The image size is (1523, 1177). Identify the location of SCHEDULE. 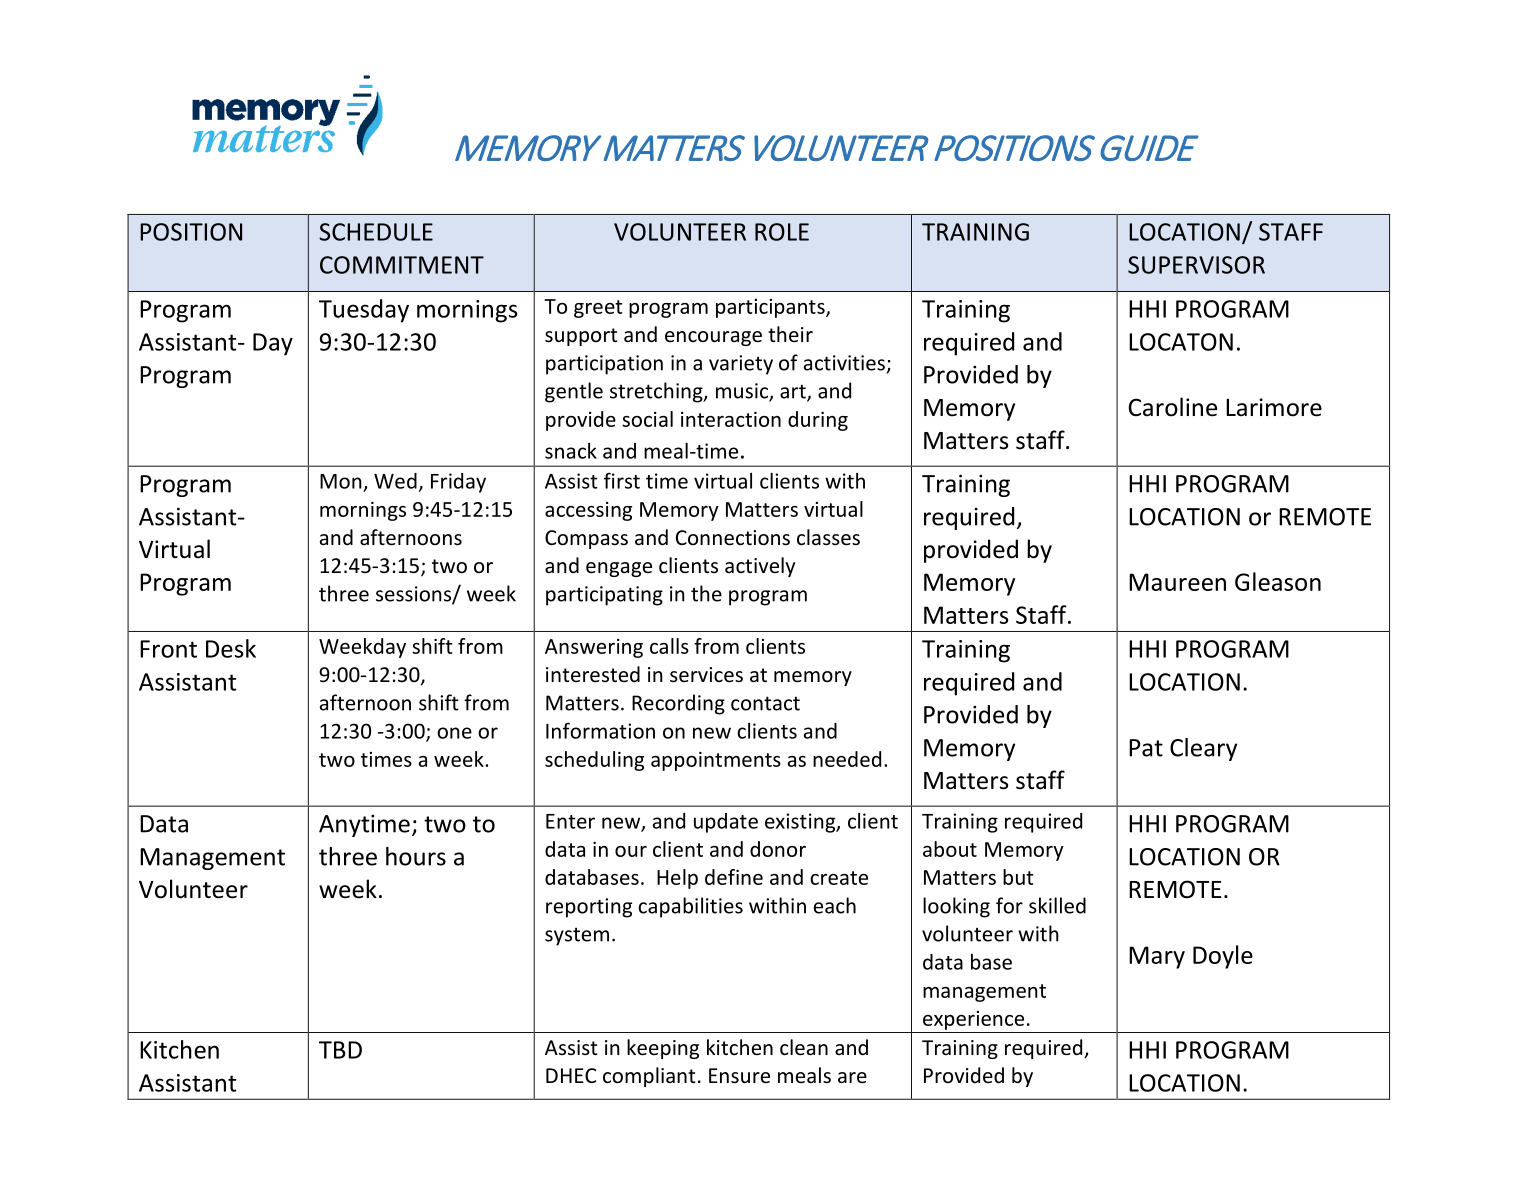
(376, 232).
